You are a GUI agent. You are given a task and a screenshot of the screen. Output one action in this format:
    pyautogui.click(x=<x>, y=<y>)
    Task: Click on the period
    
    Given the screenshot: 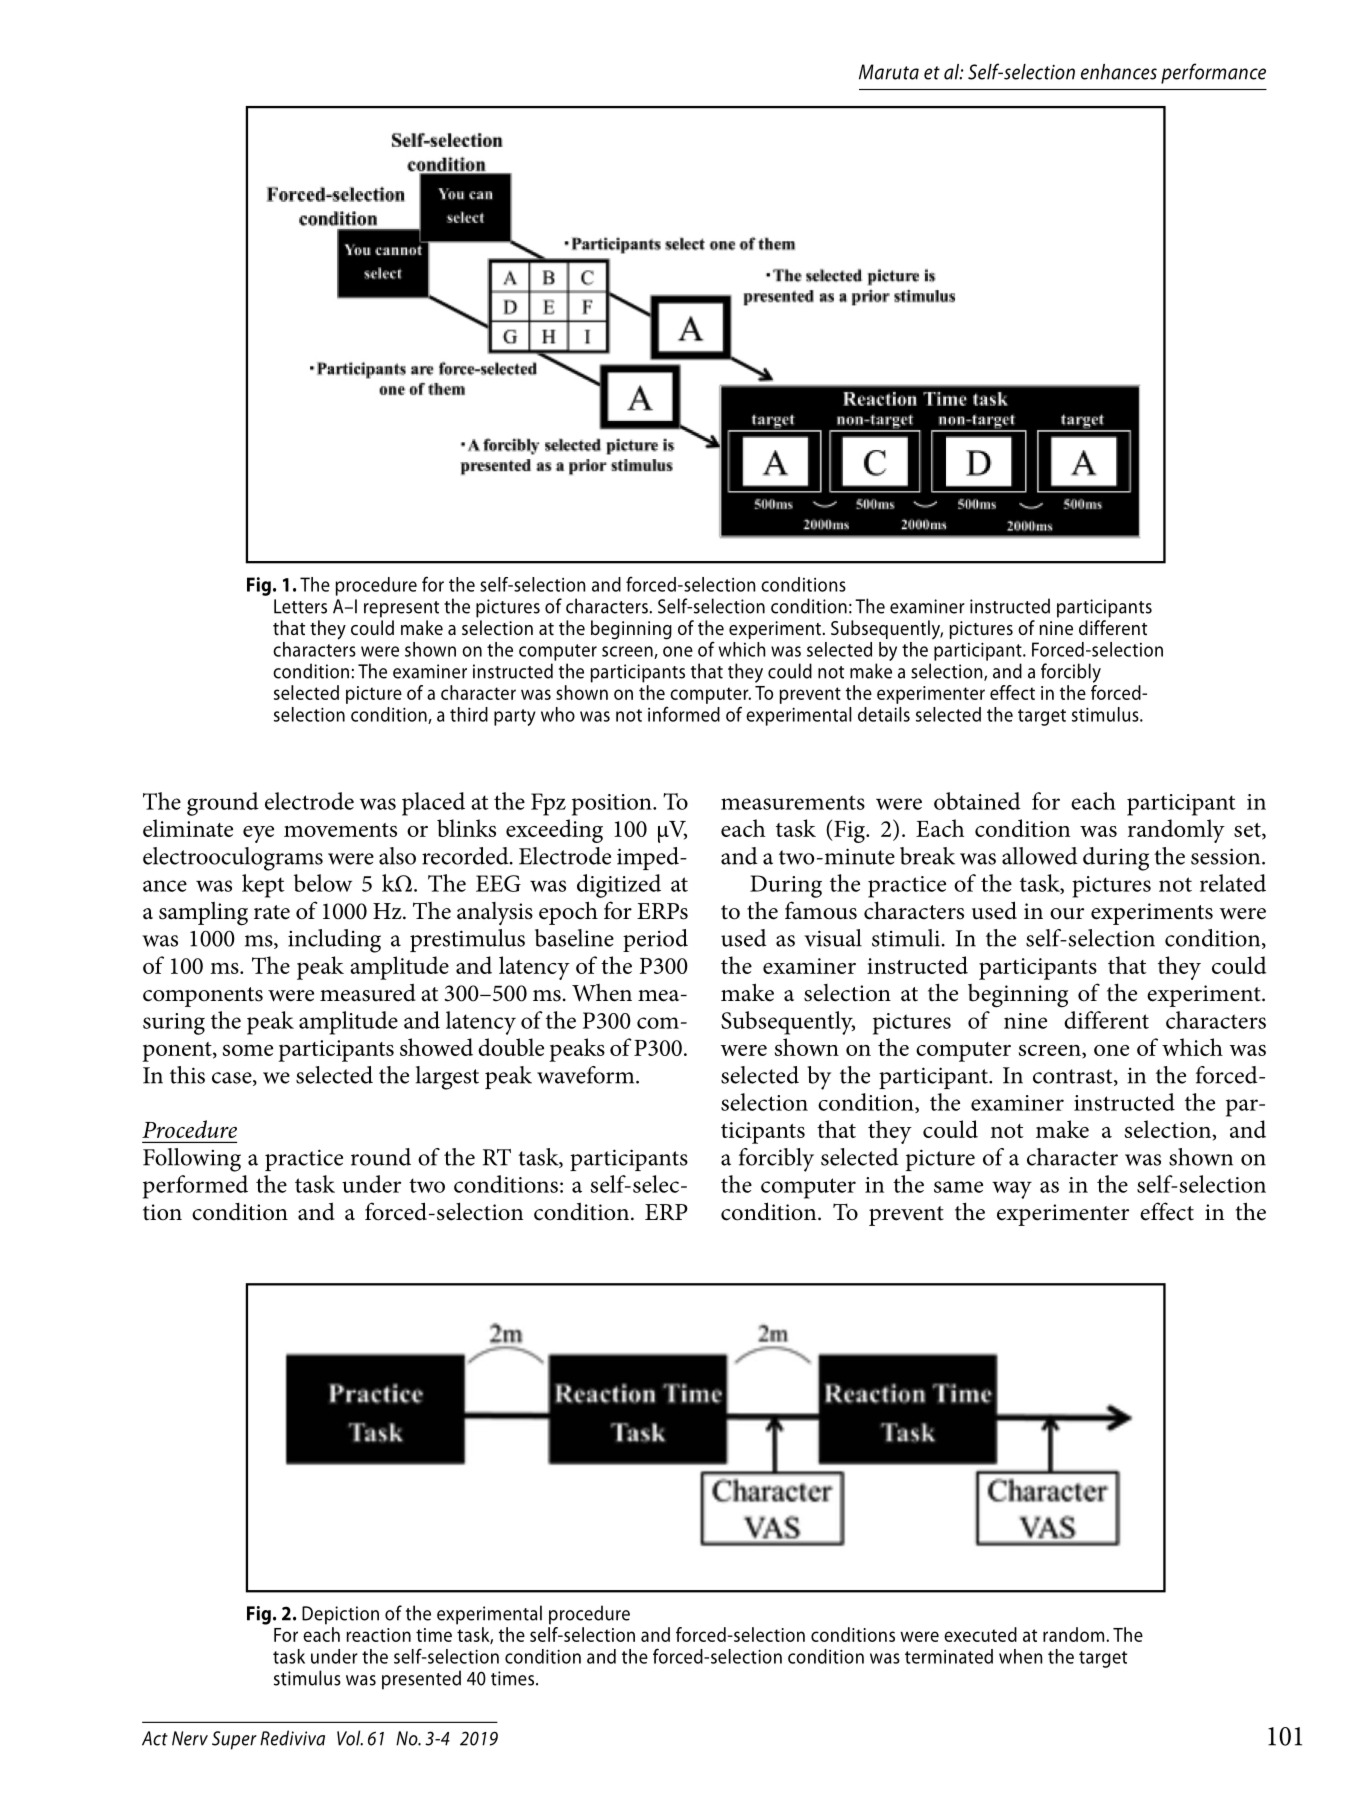 What is the action you would take?
    pyautogui.click(x=655, y=940)
